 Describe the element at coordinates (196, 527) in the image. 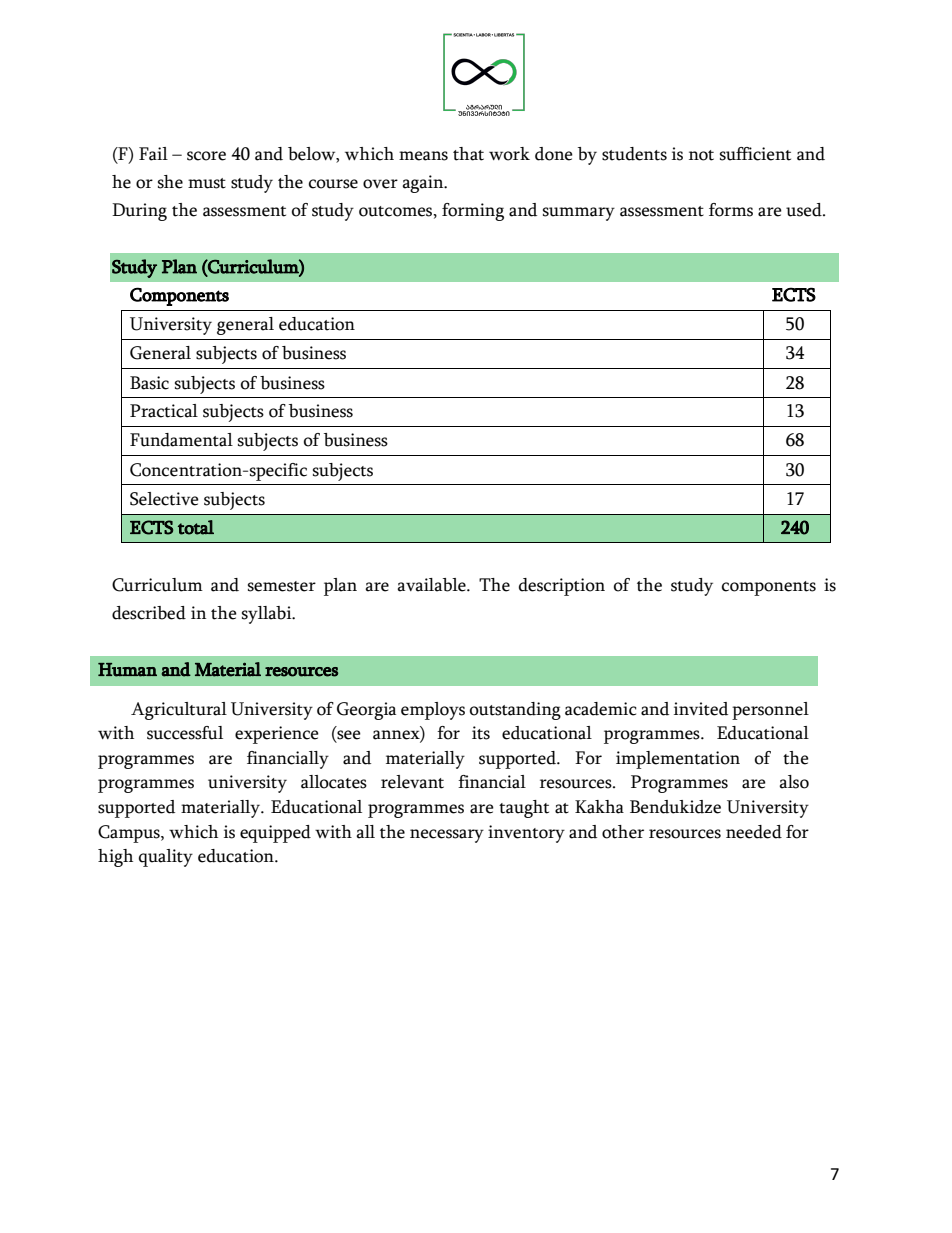

I see `total` at that location.
